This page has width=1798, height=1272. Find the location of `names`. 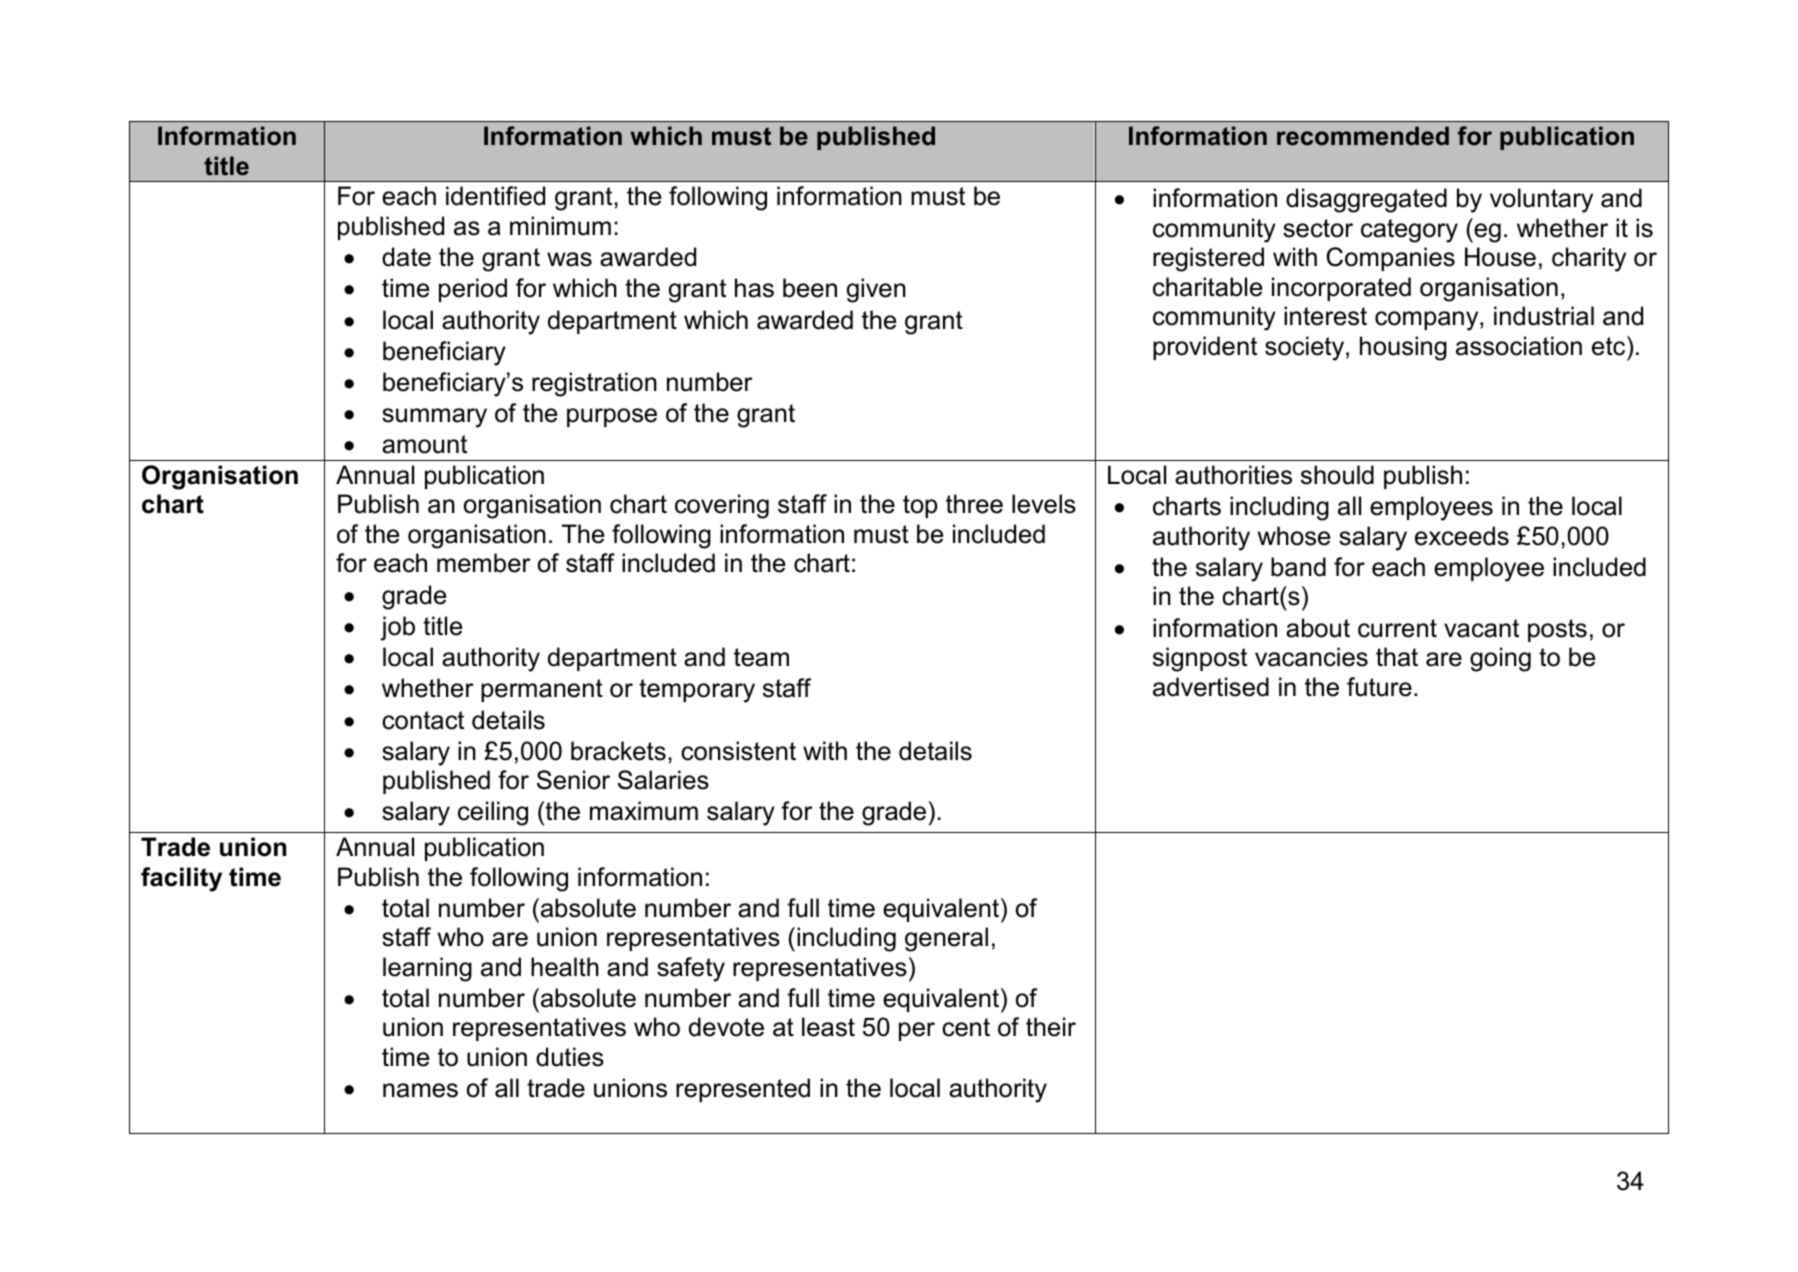

names is located at coordinates (420, 1090).
